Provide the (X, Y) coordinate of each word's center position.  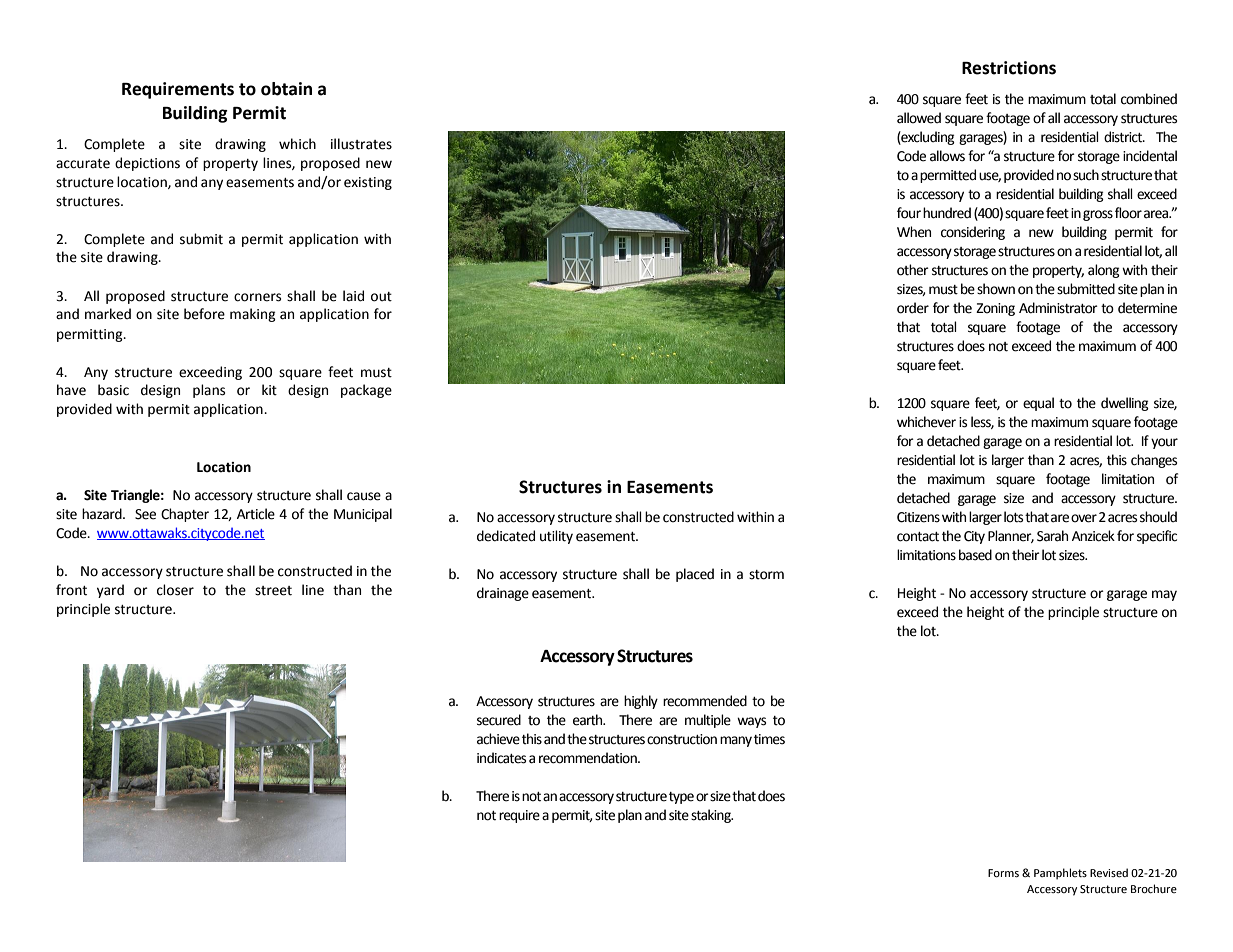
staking (712, 816)
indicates (501, 758)
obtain (286, 89)
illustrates (361, 144)
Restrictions (1009, 68)
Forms (1003, 873)
